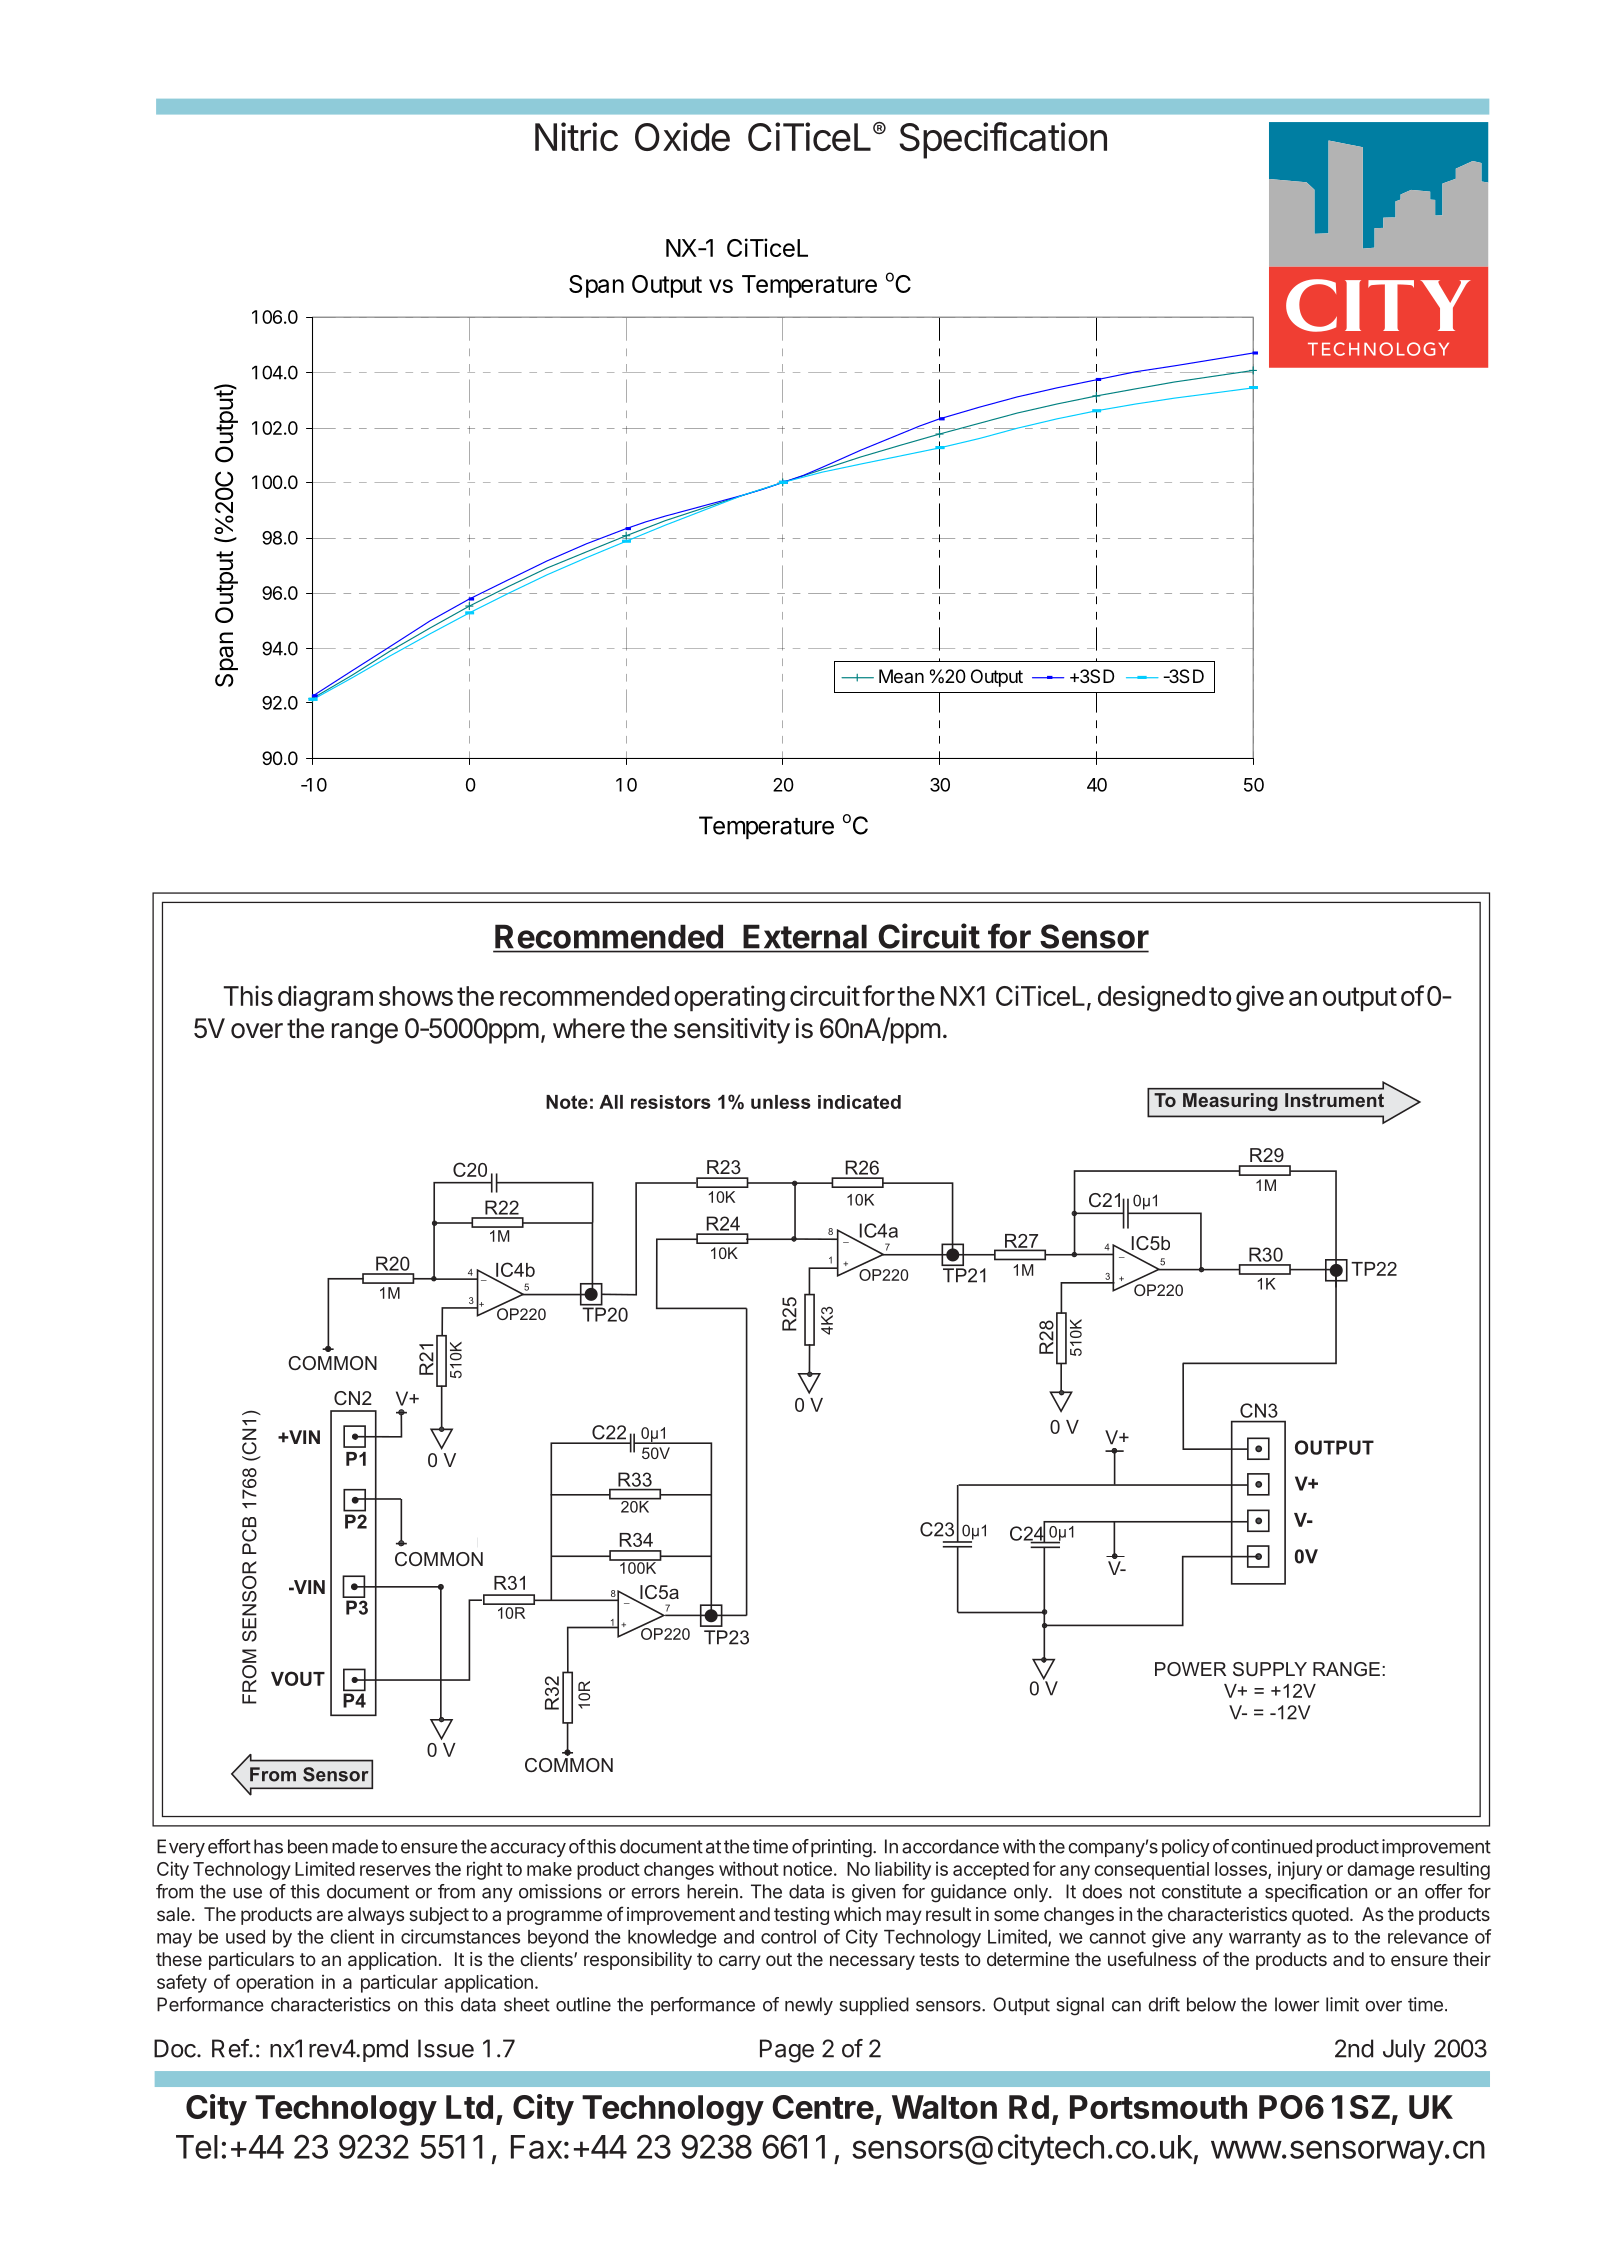 The image size is (1600, 2265). Describe the element at coordinates (1270, 1669) in the screenshot. I see `SUPPLY` at that location.
